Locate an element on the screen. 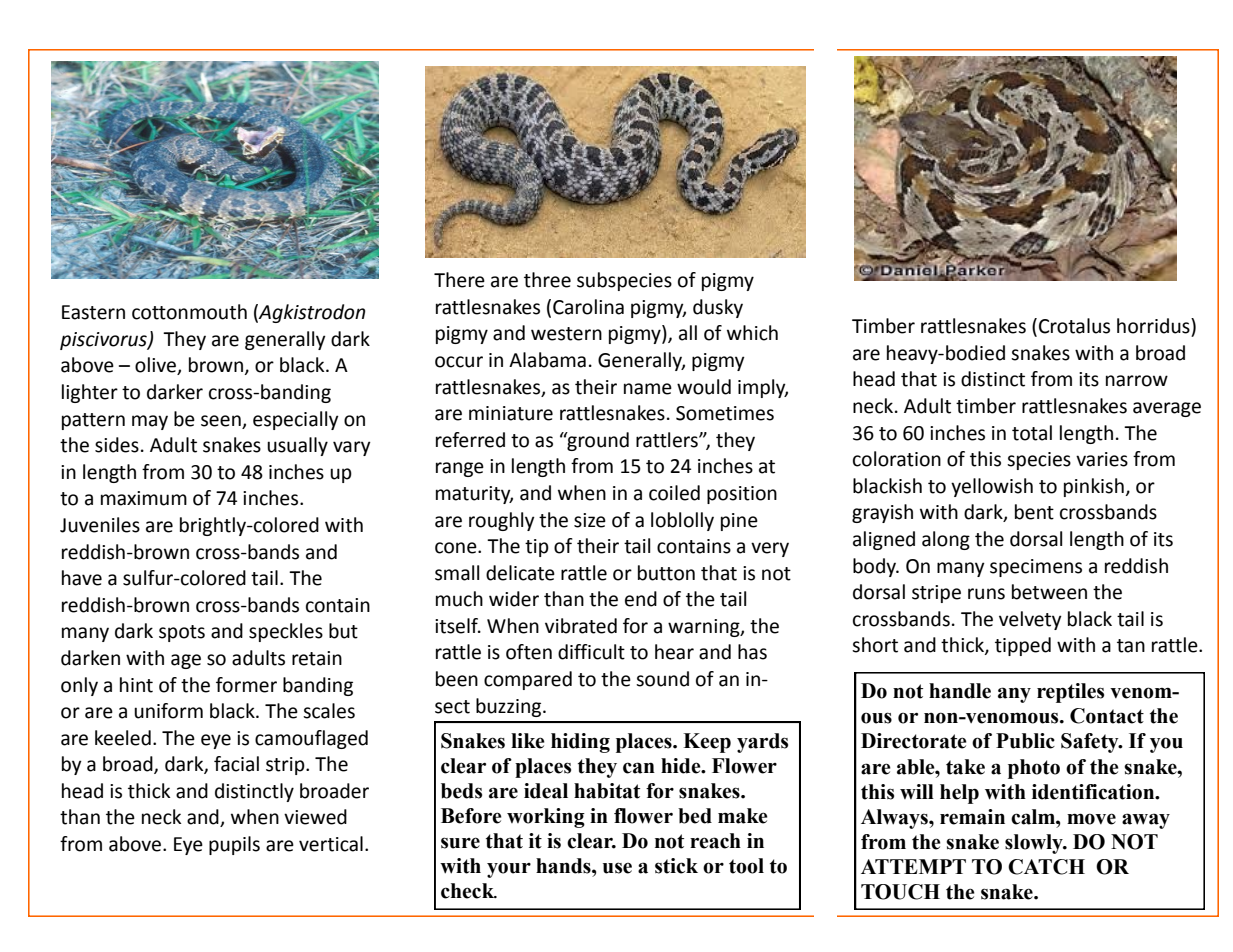 Image resolution: width=1233 pixels, height=952 pixels. use is located at coordinates (617, 868).
